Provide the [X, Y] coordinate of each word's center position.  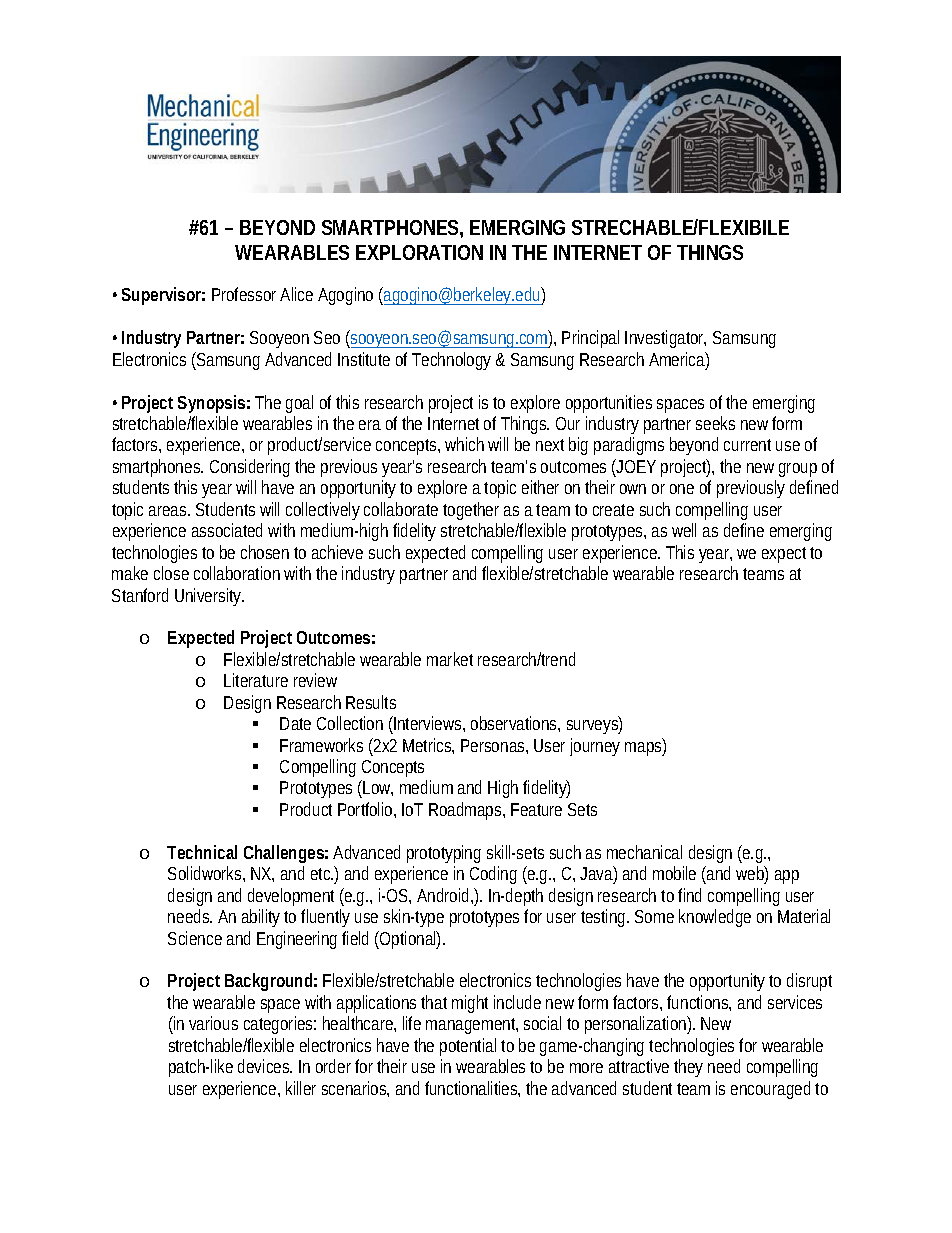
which [464, 444]
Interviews [429, 724]
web [752, 874]
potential [468, 1047]
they [688, 1068]
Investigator [665, 339]
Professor [246, 294]
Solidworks [206, 874]
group [798, 470]
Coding [493, 875]
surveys [594, 726]
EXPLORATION [419, 252]
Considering [250, 468]
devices [265, 1066]
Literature [256, 680]
